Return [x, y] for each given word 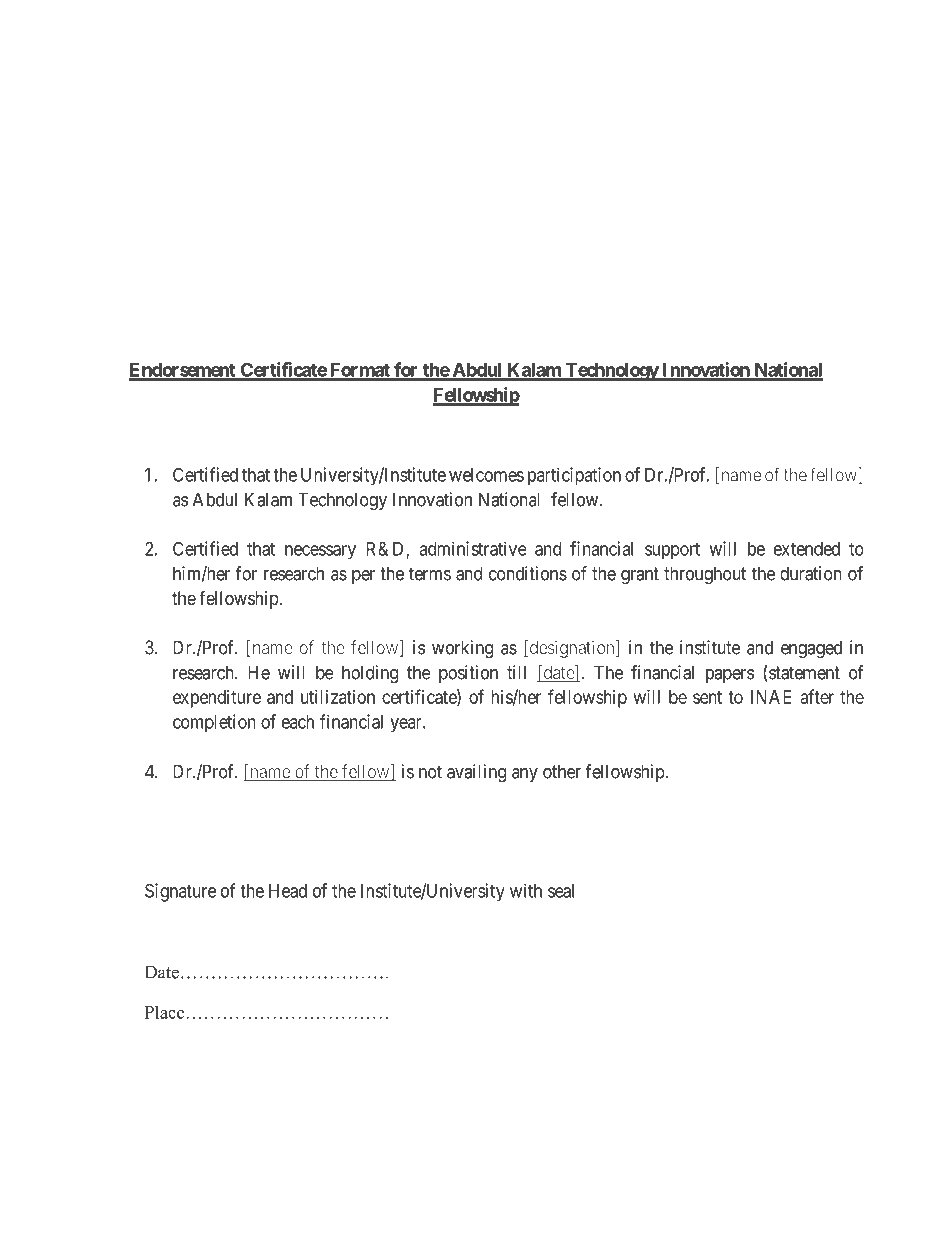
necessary [320, 552]
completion [214, 723]
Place [164, 1012]
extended [807, 549]
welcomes [486, 475]
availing [476, 773]
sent [707, 697]
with [526, 890]
